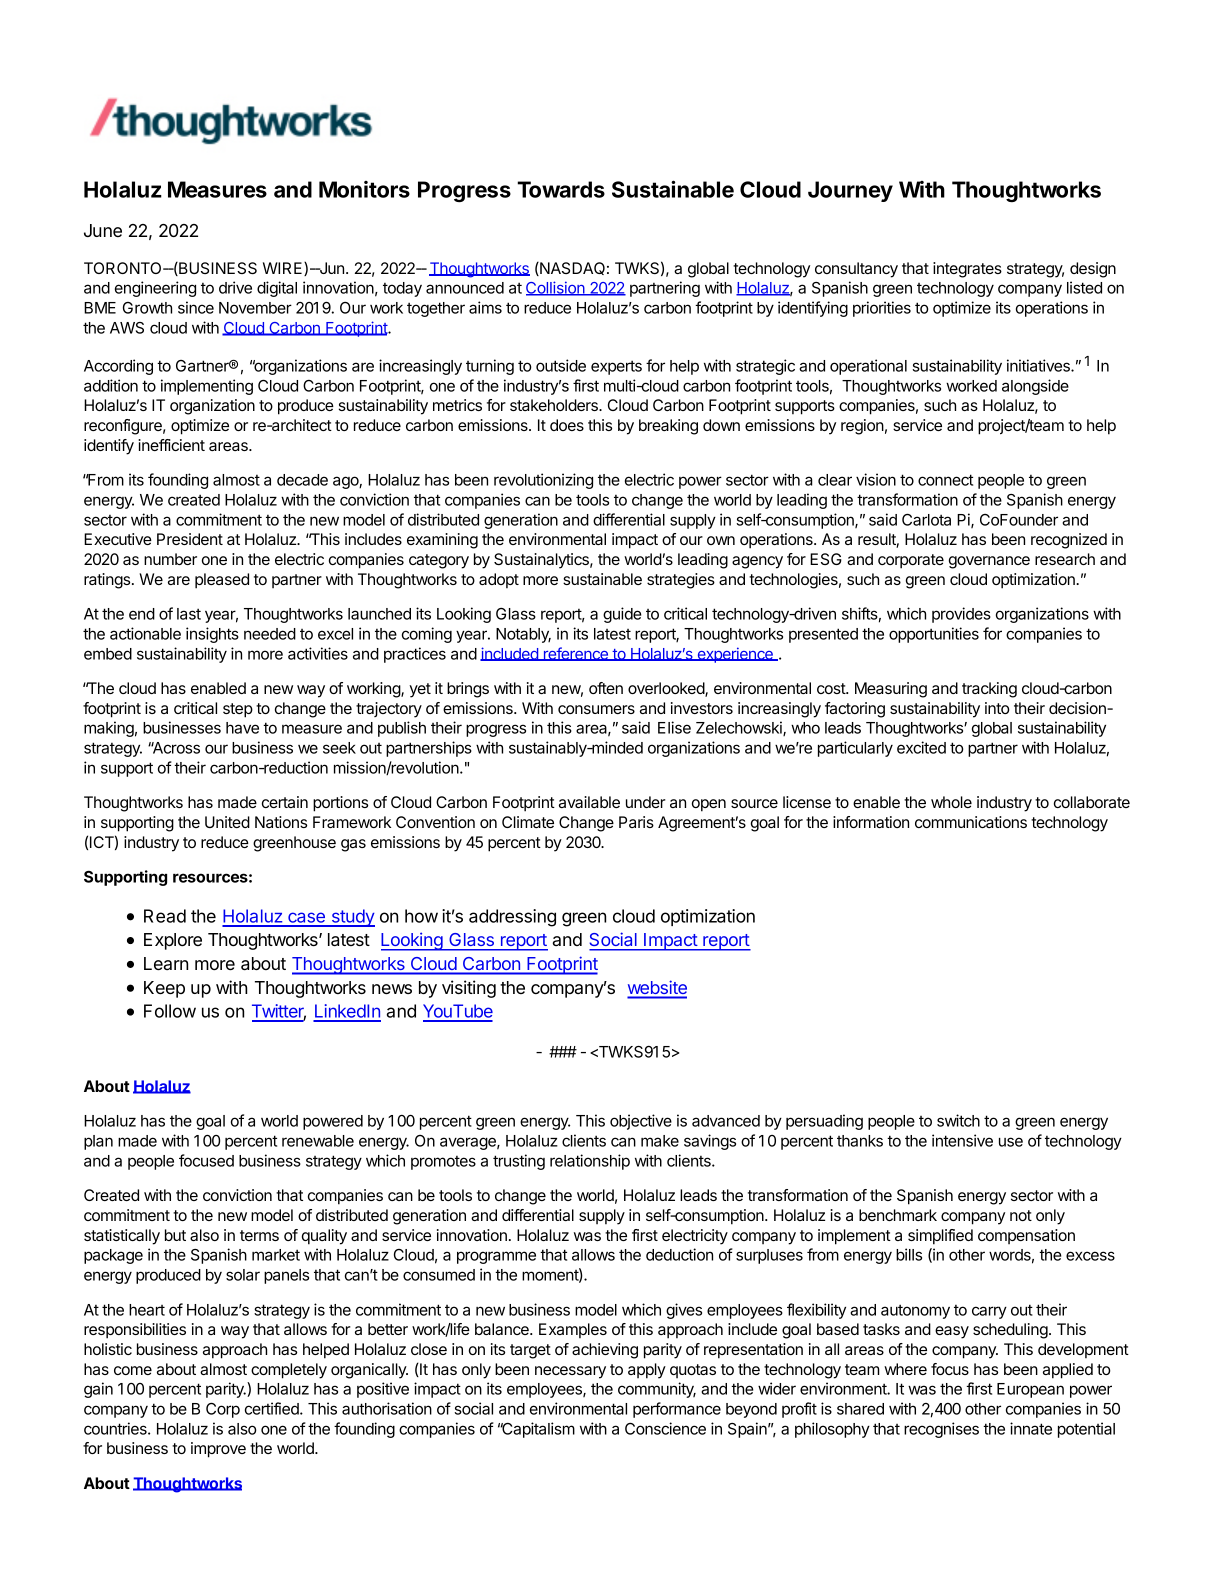  I want to click on strategies, so click(681, 581).
